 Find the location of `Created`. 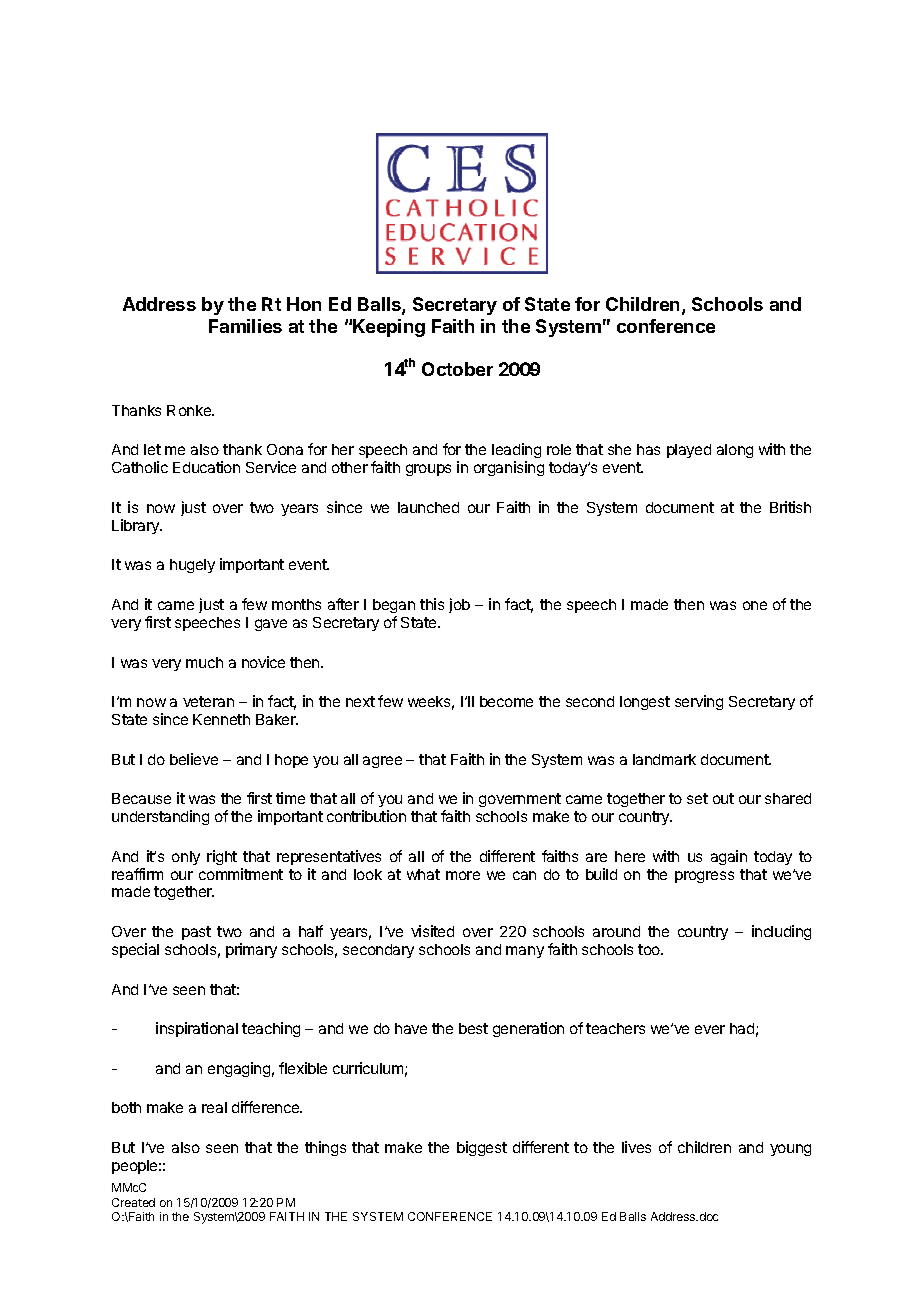

Created is located at coordinates (133, 1202).
